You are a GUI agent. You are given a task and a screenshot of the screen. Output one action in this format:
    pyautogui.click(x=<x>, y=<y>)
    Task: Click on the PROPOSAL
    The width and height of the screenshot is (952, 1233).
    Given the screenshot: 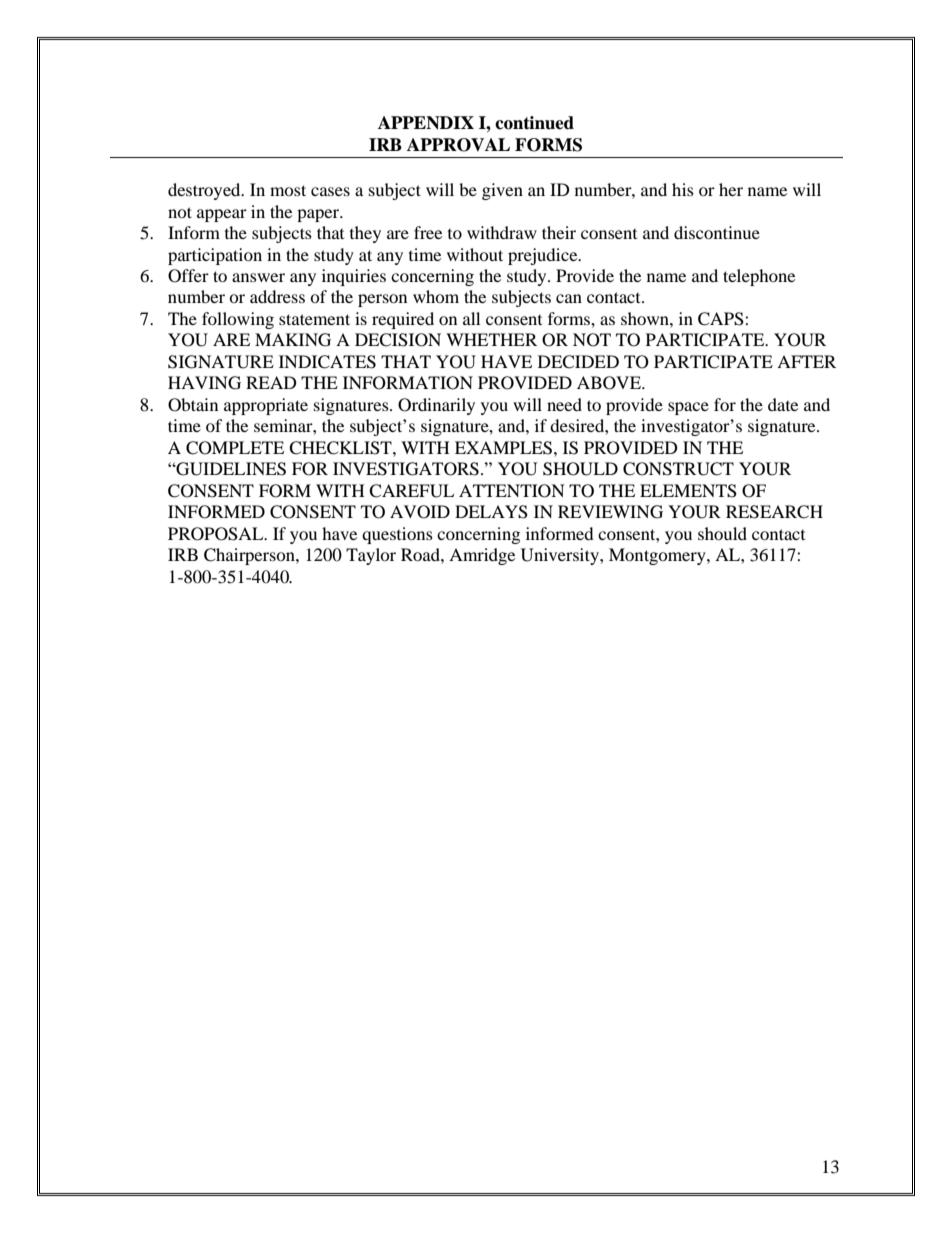 What is the action you would take?
    pyautogui.click(x=217, y=534)
